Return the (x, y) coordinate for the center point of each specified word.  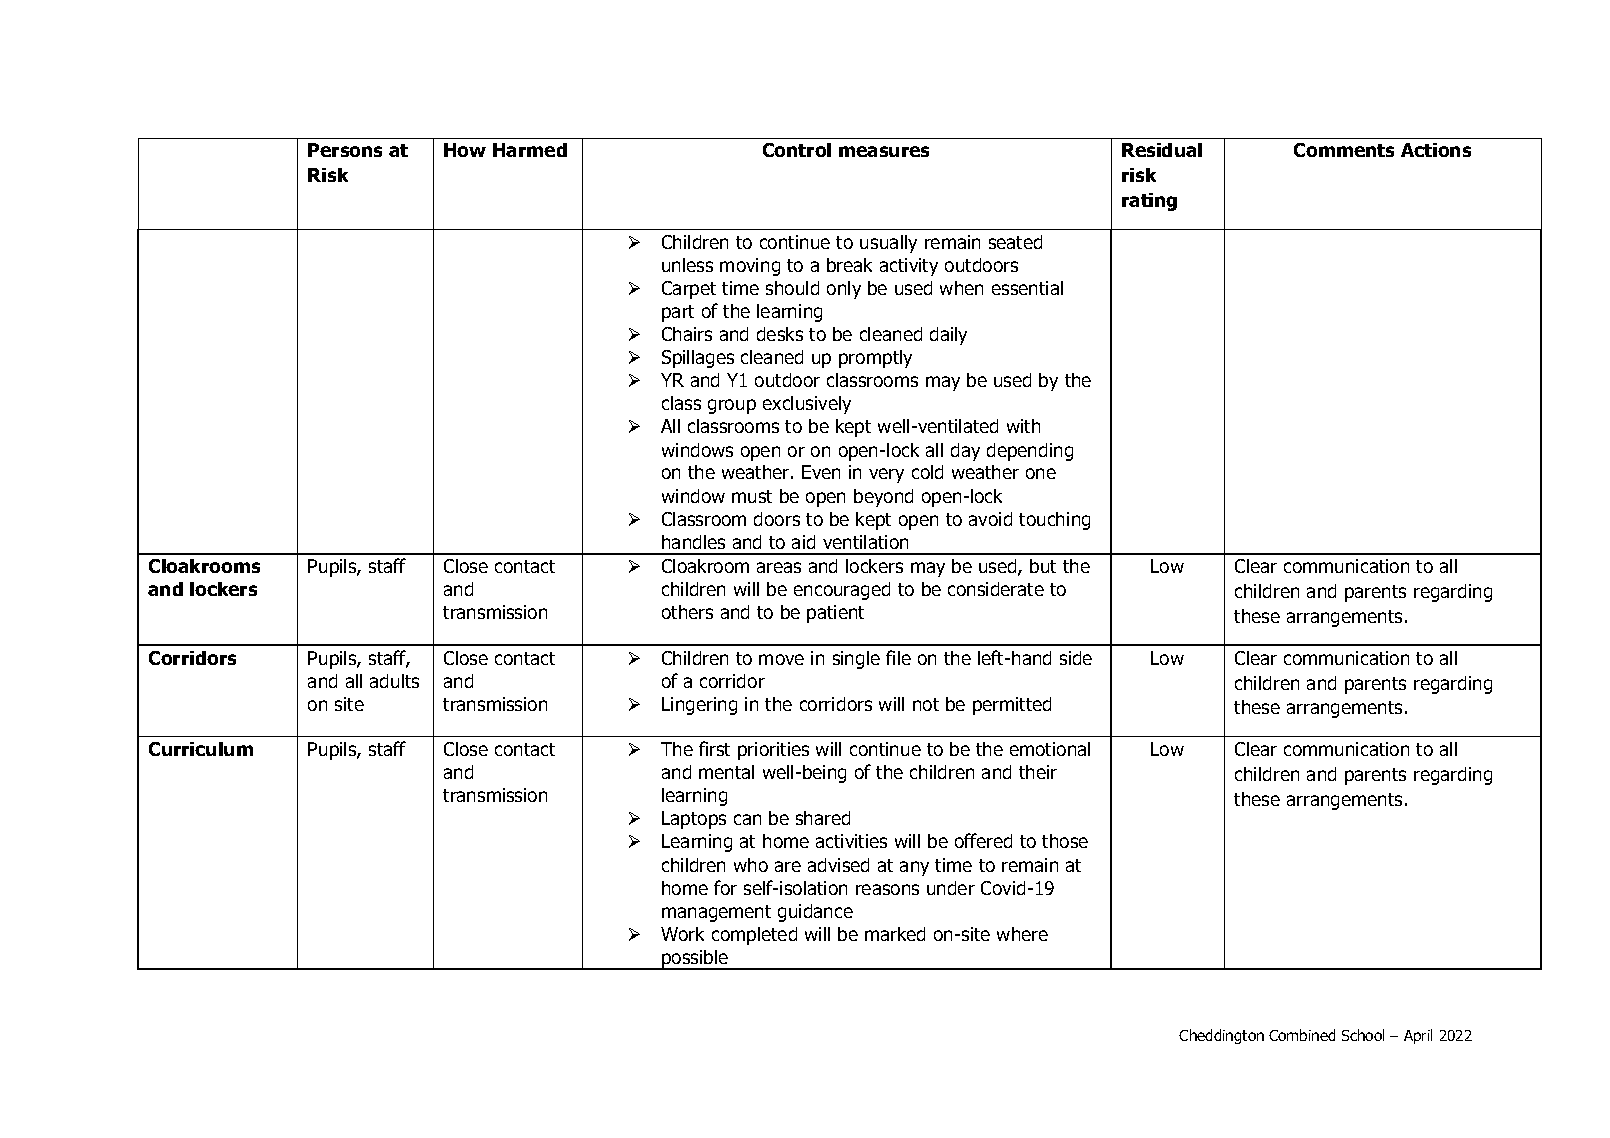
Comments (1344, 150)
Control (797, 150)
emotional (1050, 749)
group (732, 406)
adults (394, 681)
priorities (773, 751)
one (1041, 473)
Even (821, 472)
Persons (345, 150)
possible (695, 960)
